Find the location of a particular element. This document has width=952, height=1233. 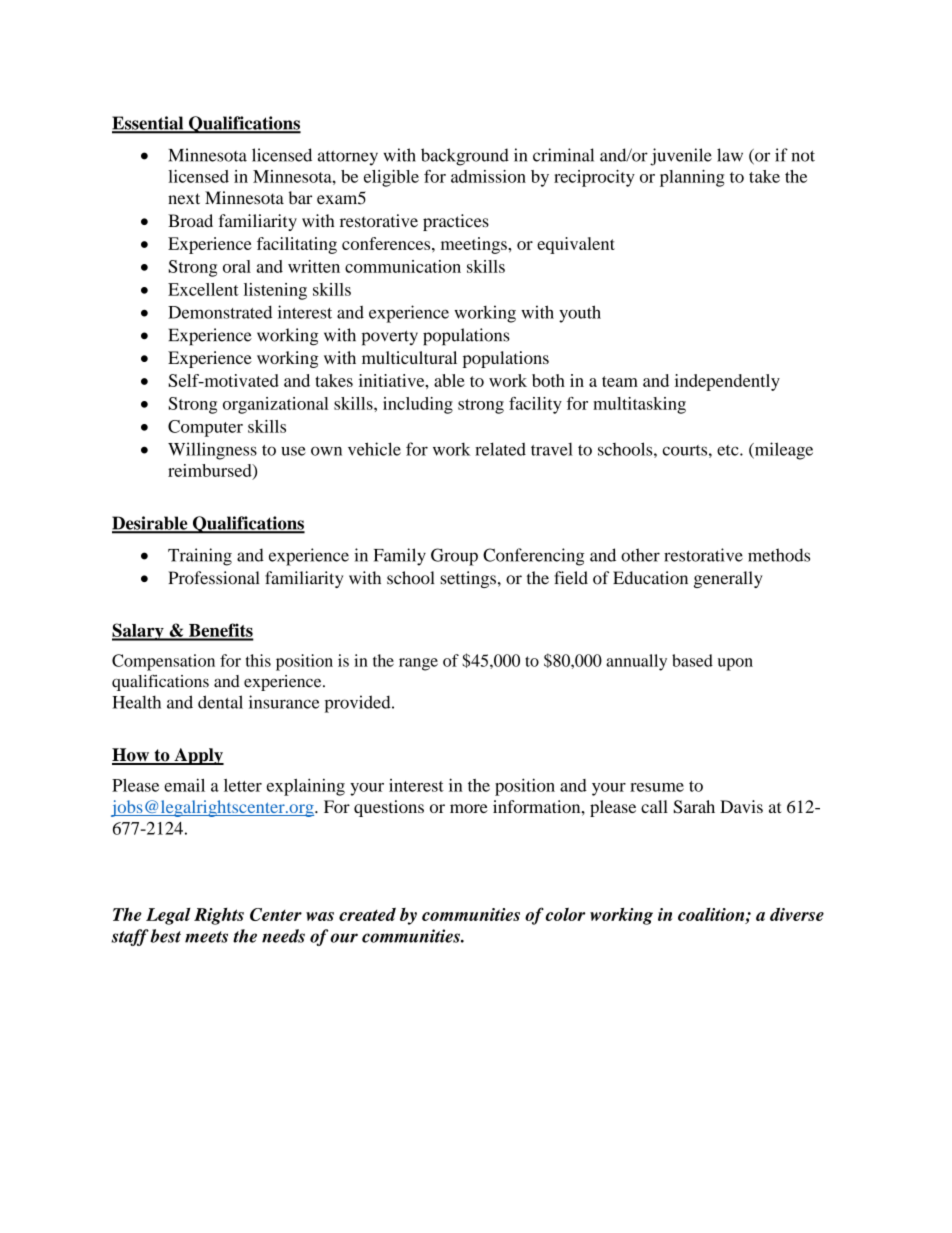

meets is located at coordinates (206, 937).
